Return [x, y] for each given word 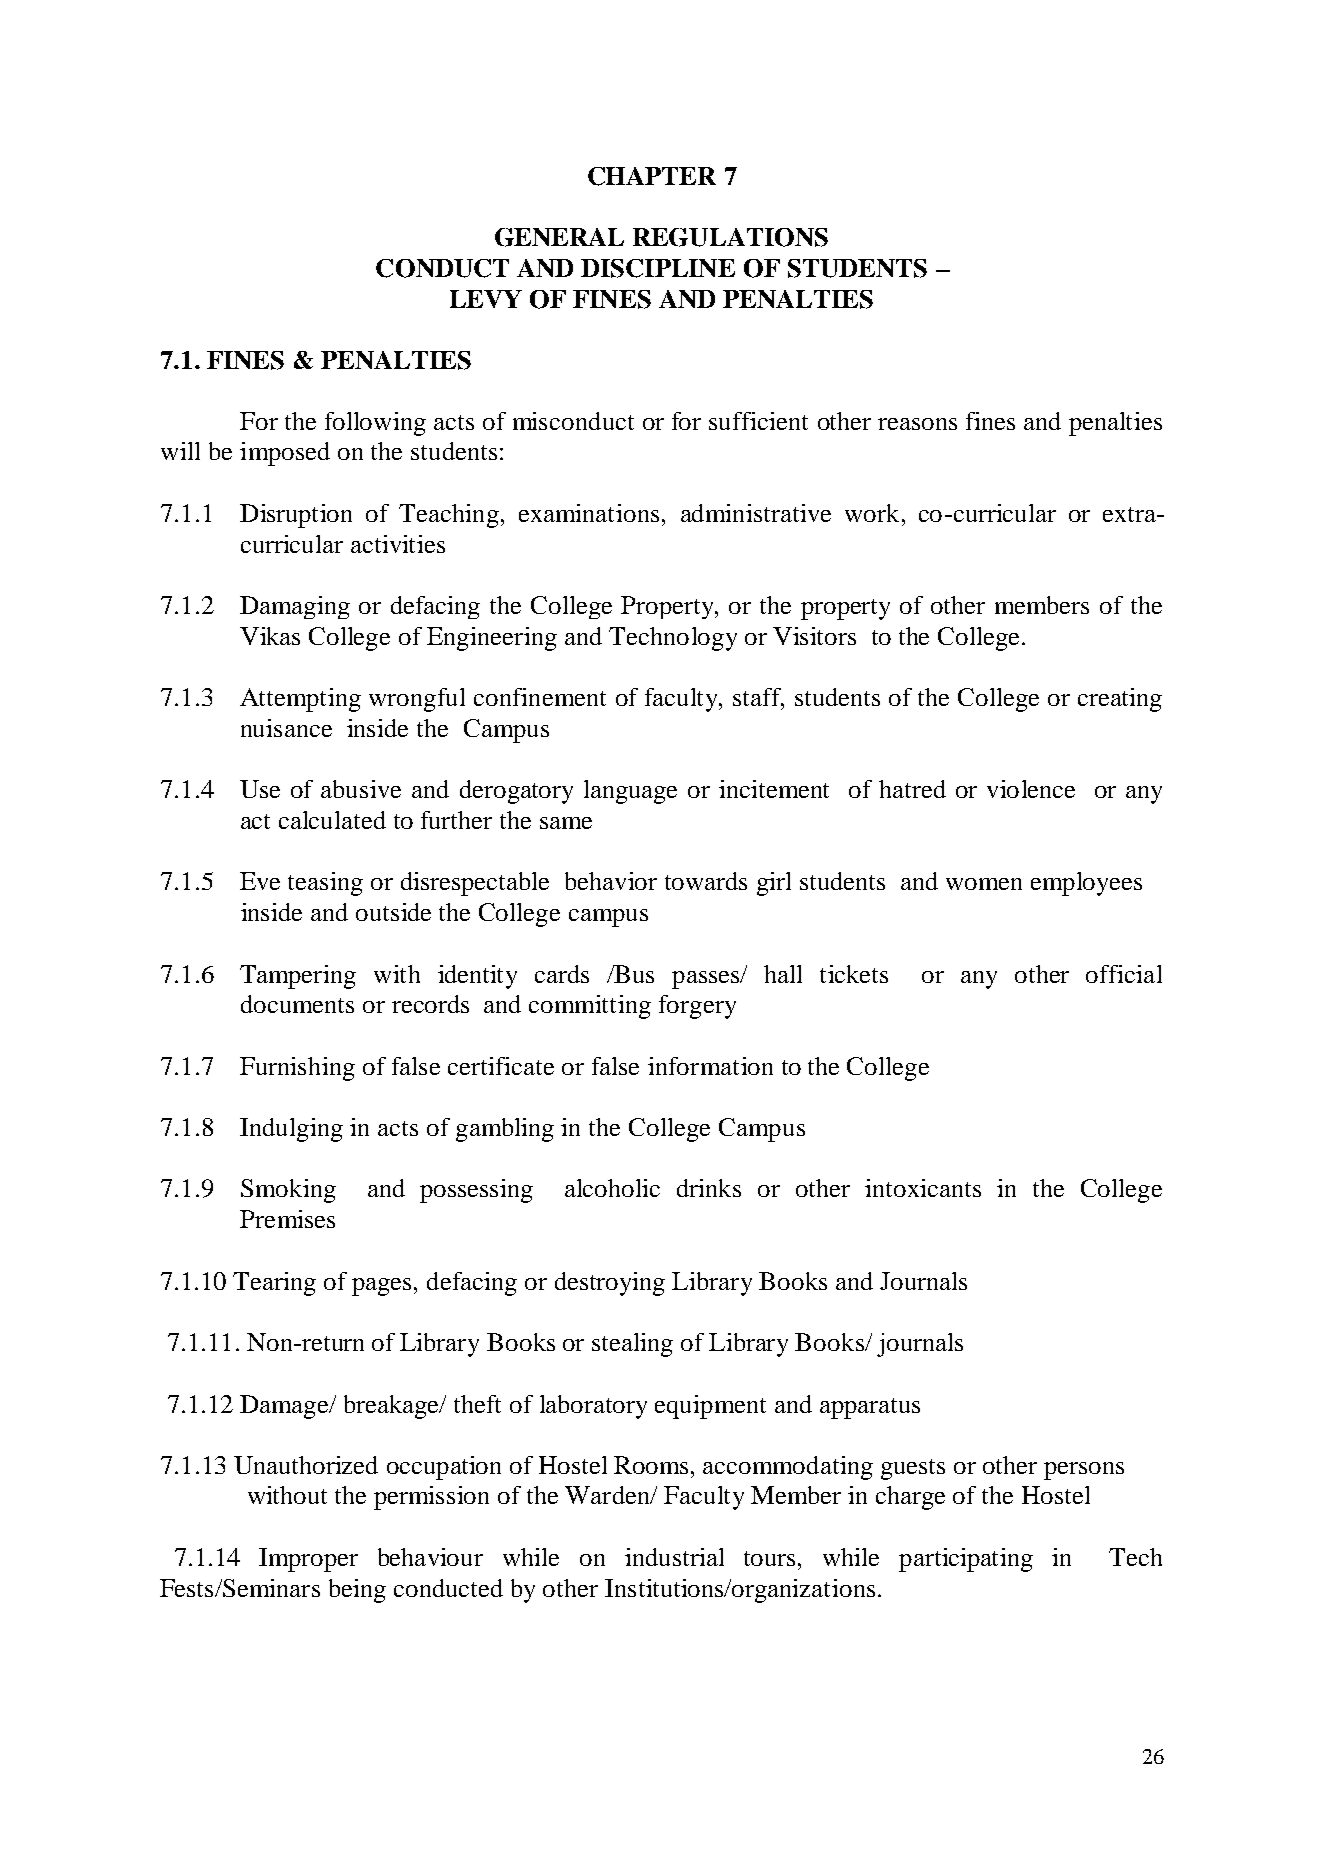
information [710, 1066]
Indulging [291, 1130]
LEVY [486, 299]
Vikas [270, 636]
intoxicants [923, 1188]
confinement [540, 697]
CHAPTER [652, 176]
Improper [308, 1560]
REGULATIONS [730, 237]
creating [1120, 700]
